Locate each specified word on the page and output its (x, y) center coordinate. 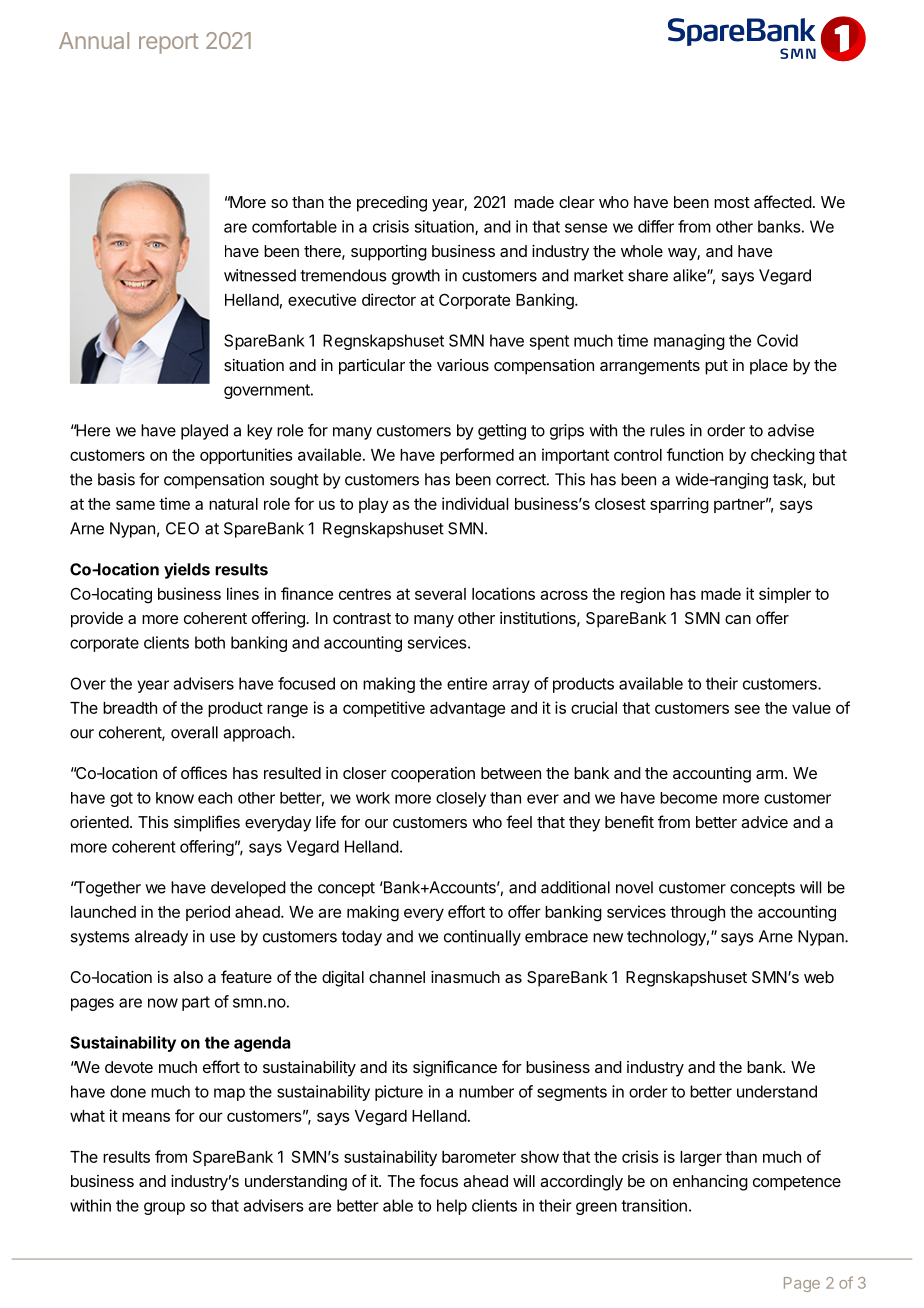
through (697, 914)
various (463, 365)
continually (482, 938)
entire (467, 683)
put (716, 367)
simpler (785, 595)
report (169, 43)
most (732, 202)
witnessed (260, 275)
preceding (392, 204)
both (210, 642)
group (164, 1208)
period (208, 913)
